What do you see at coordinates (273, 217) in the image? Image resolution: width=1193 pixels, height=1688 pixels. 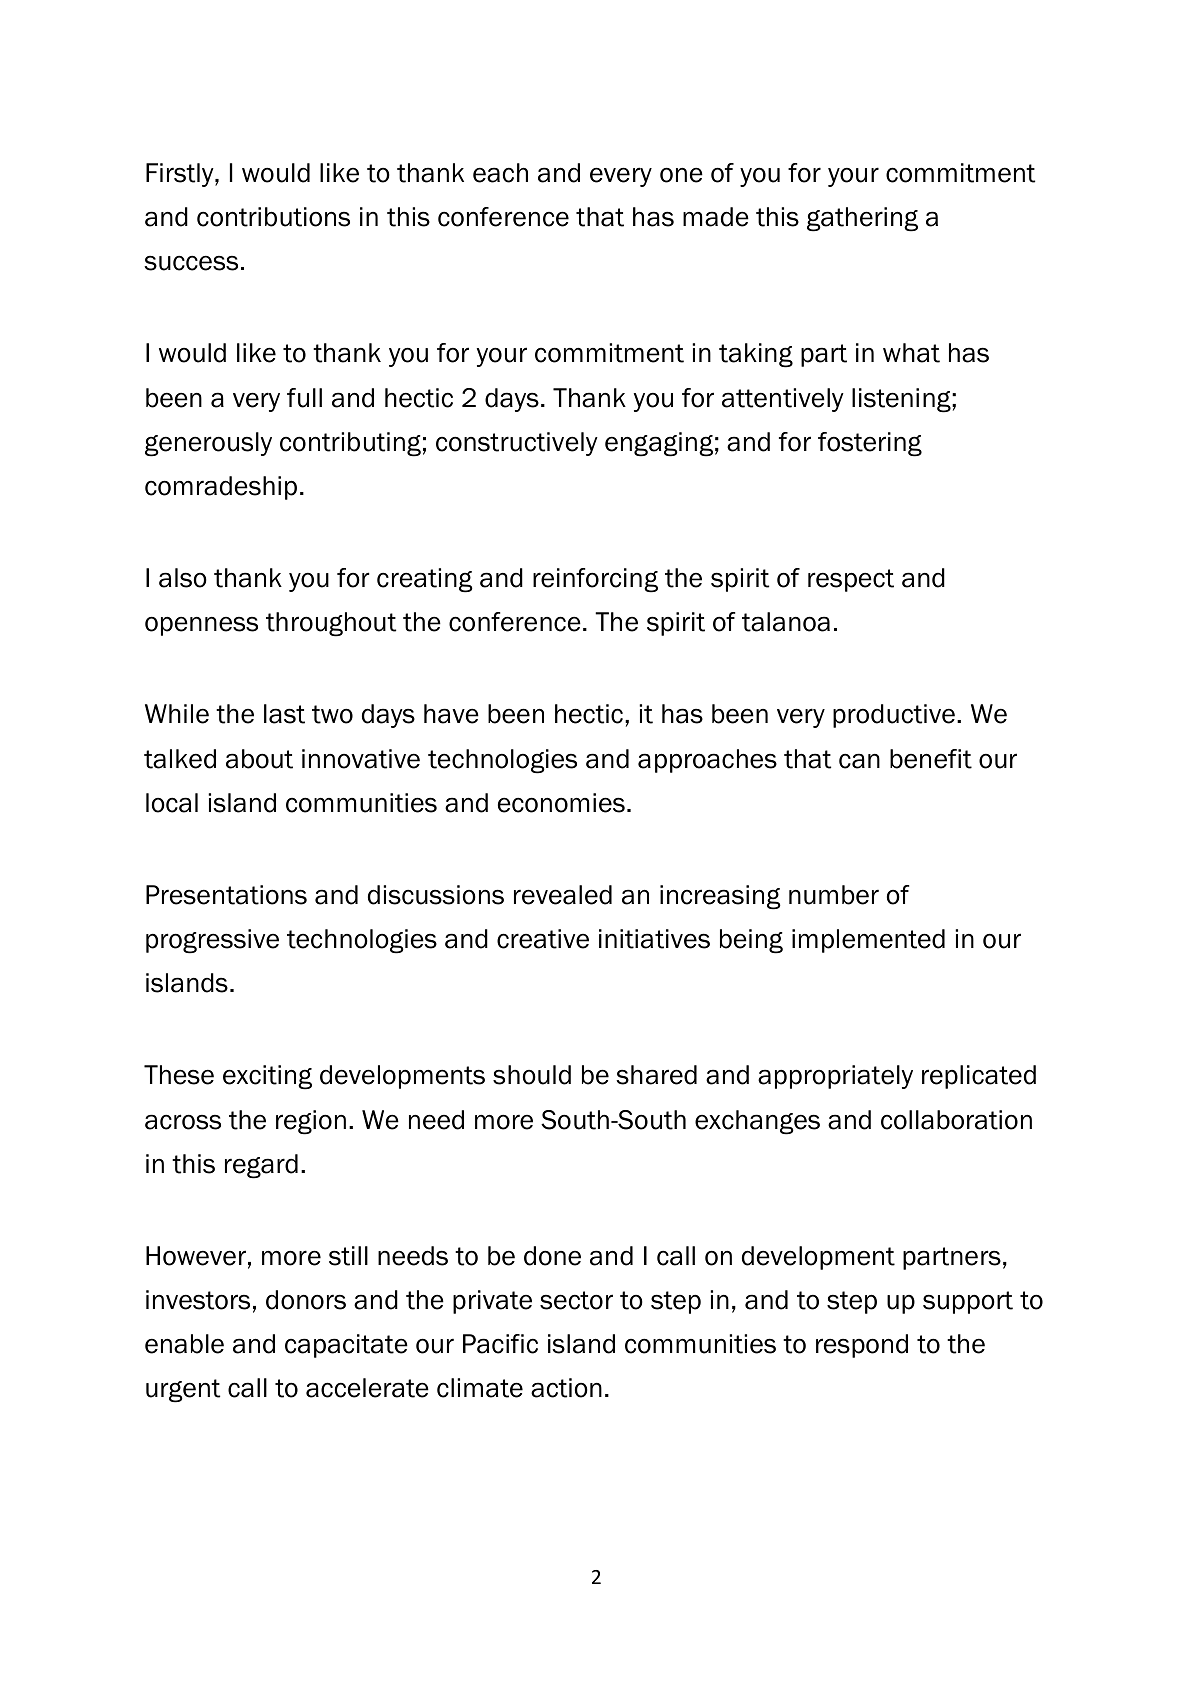 I see `contributions` at bounding box center [273, 217].
